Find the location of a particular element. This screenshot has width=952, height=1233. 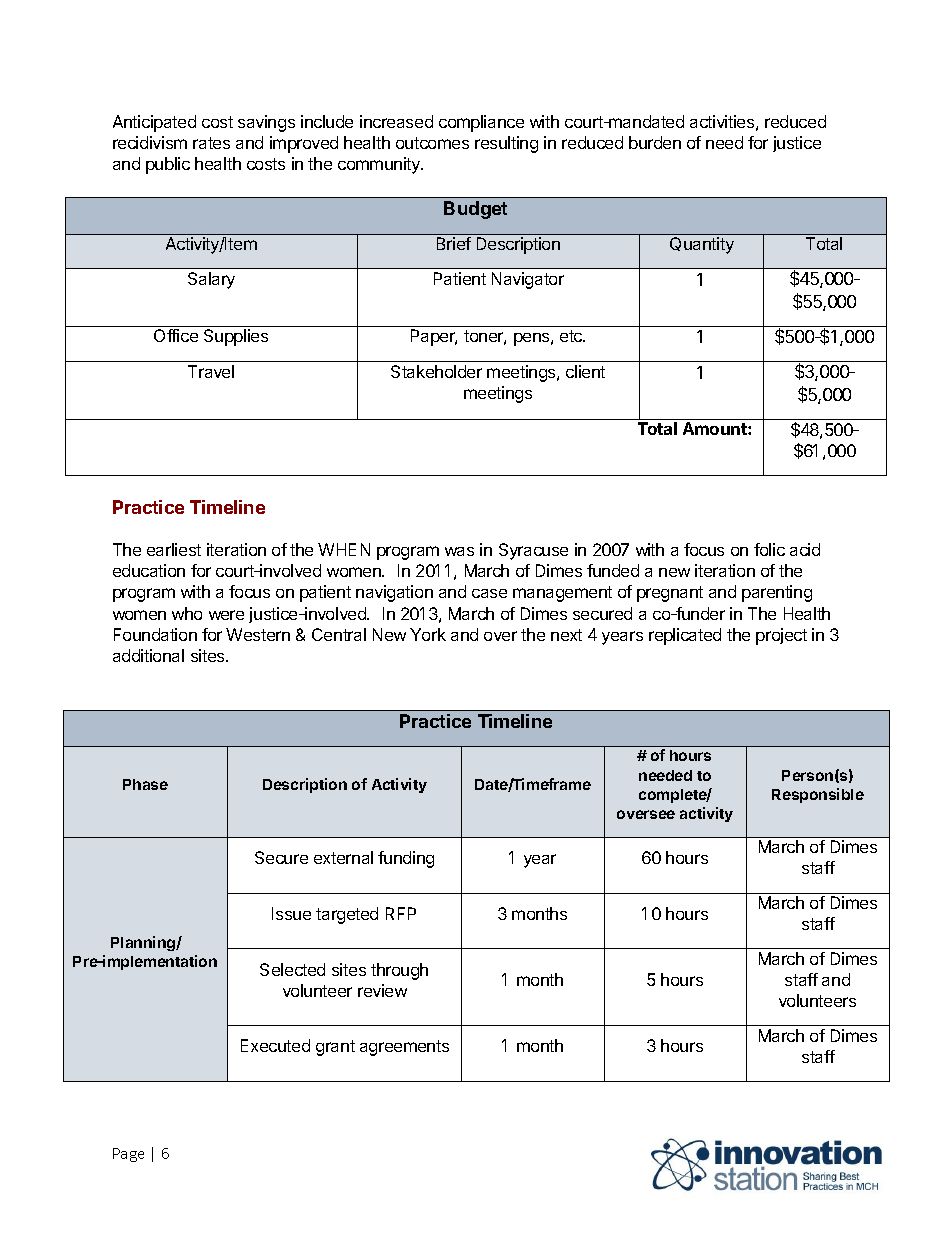

agreements is located at coordinates (404, 1048).
